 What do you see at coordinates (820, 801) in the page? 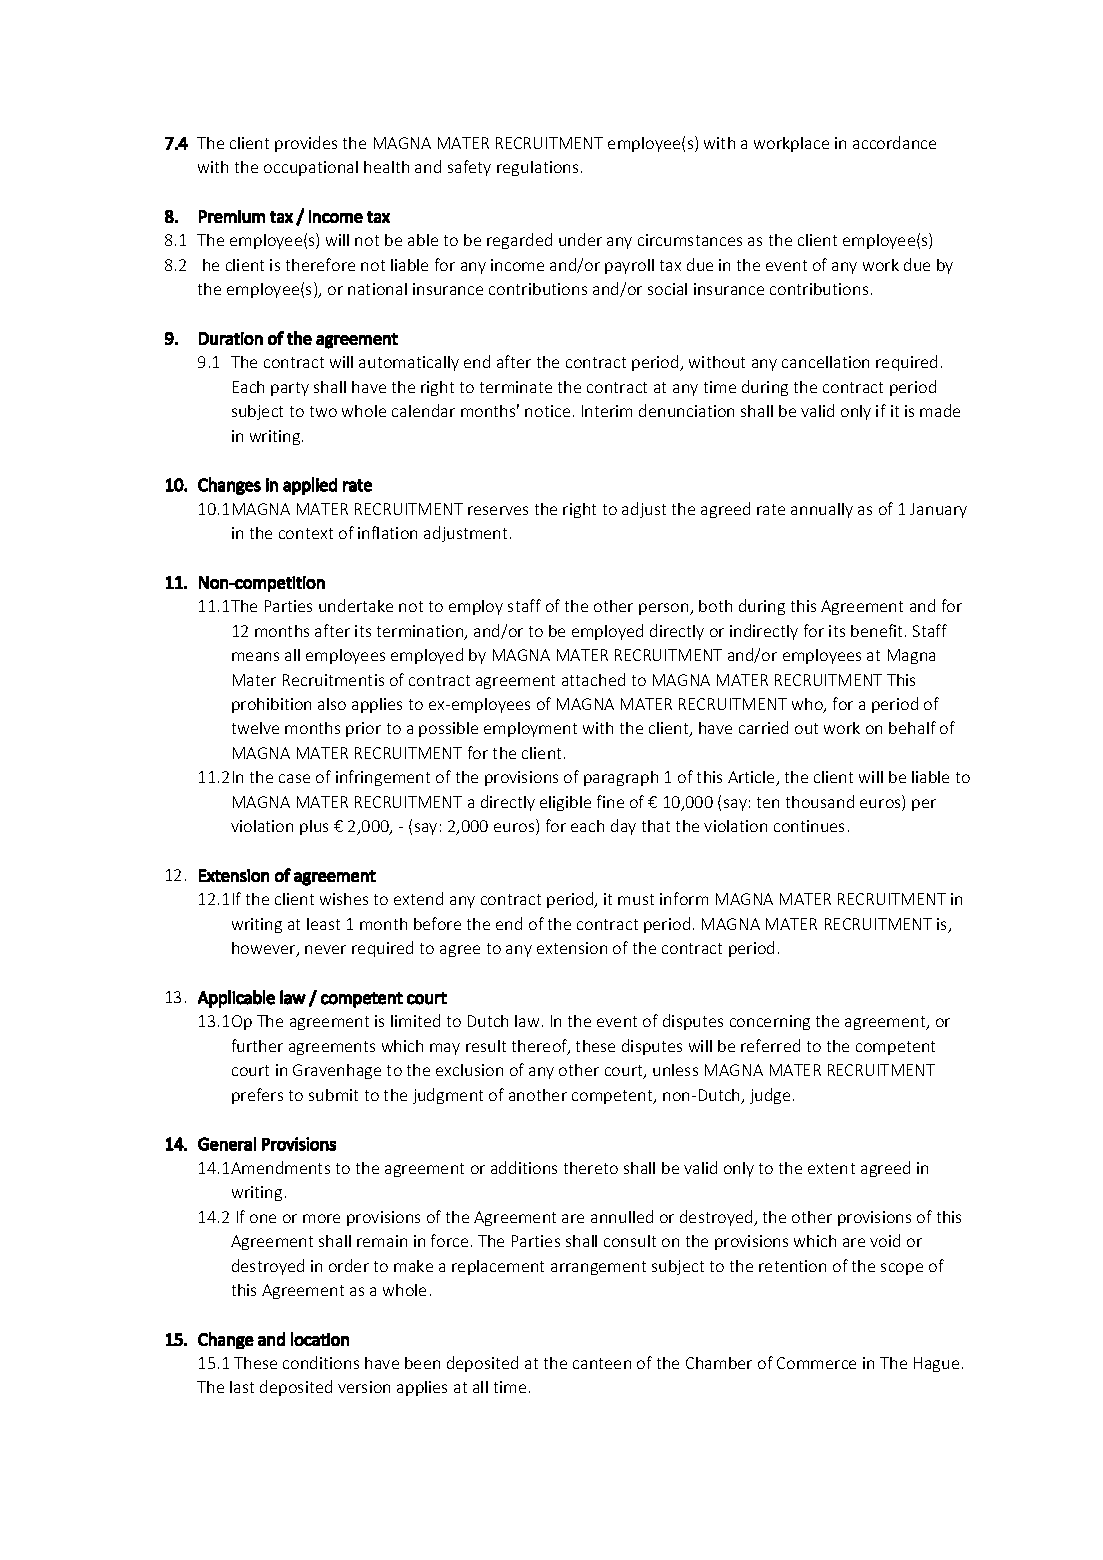
I see `thousand` at bounding box center [820, 801].
